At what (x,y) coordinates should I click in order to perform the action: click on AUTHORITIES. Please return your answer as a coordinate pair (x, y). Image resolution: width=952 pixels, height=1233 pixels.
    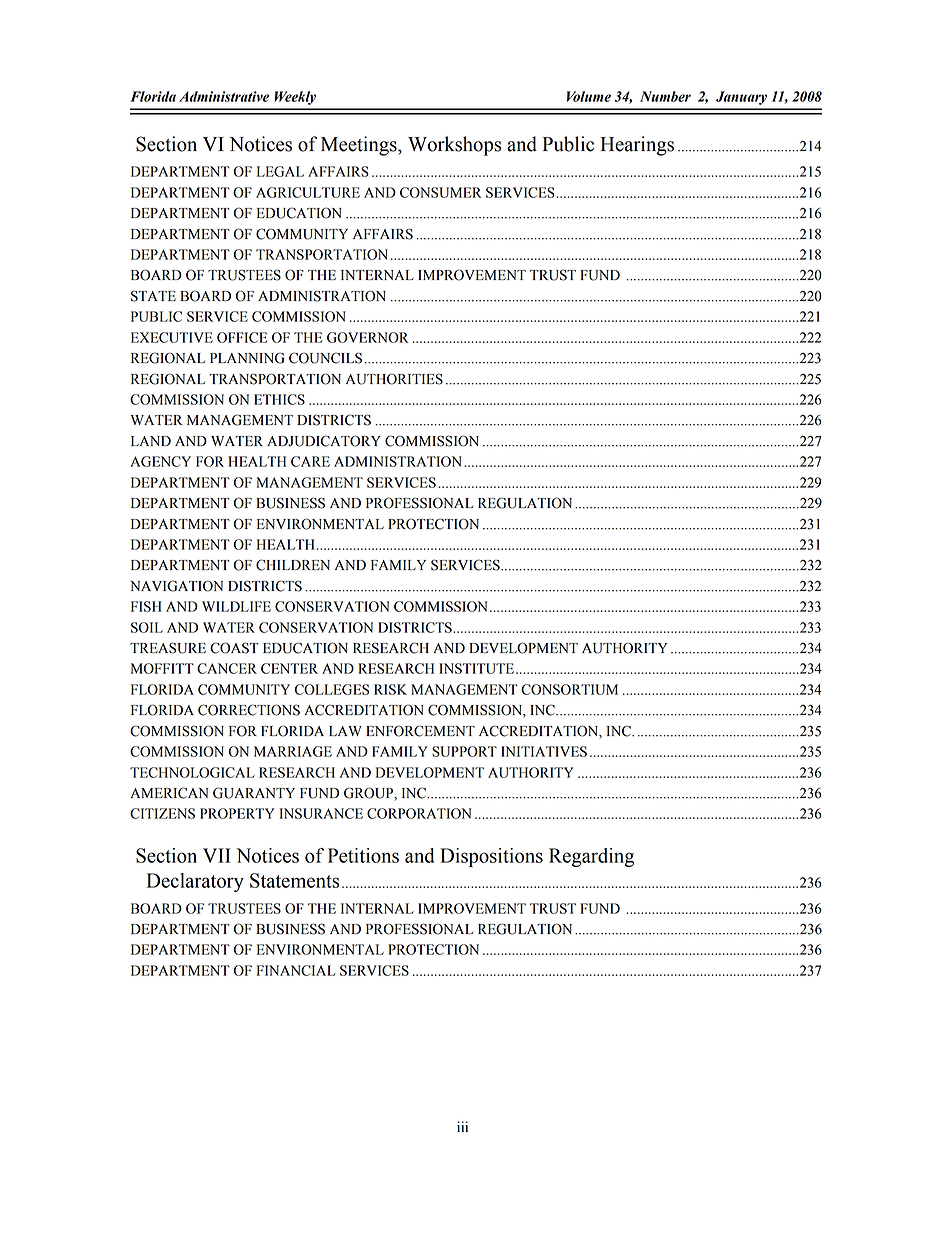
    Looking at the image, I should click on (394, 379).
